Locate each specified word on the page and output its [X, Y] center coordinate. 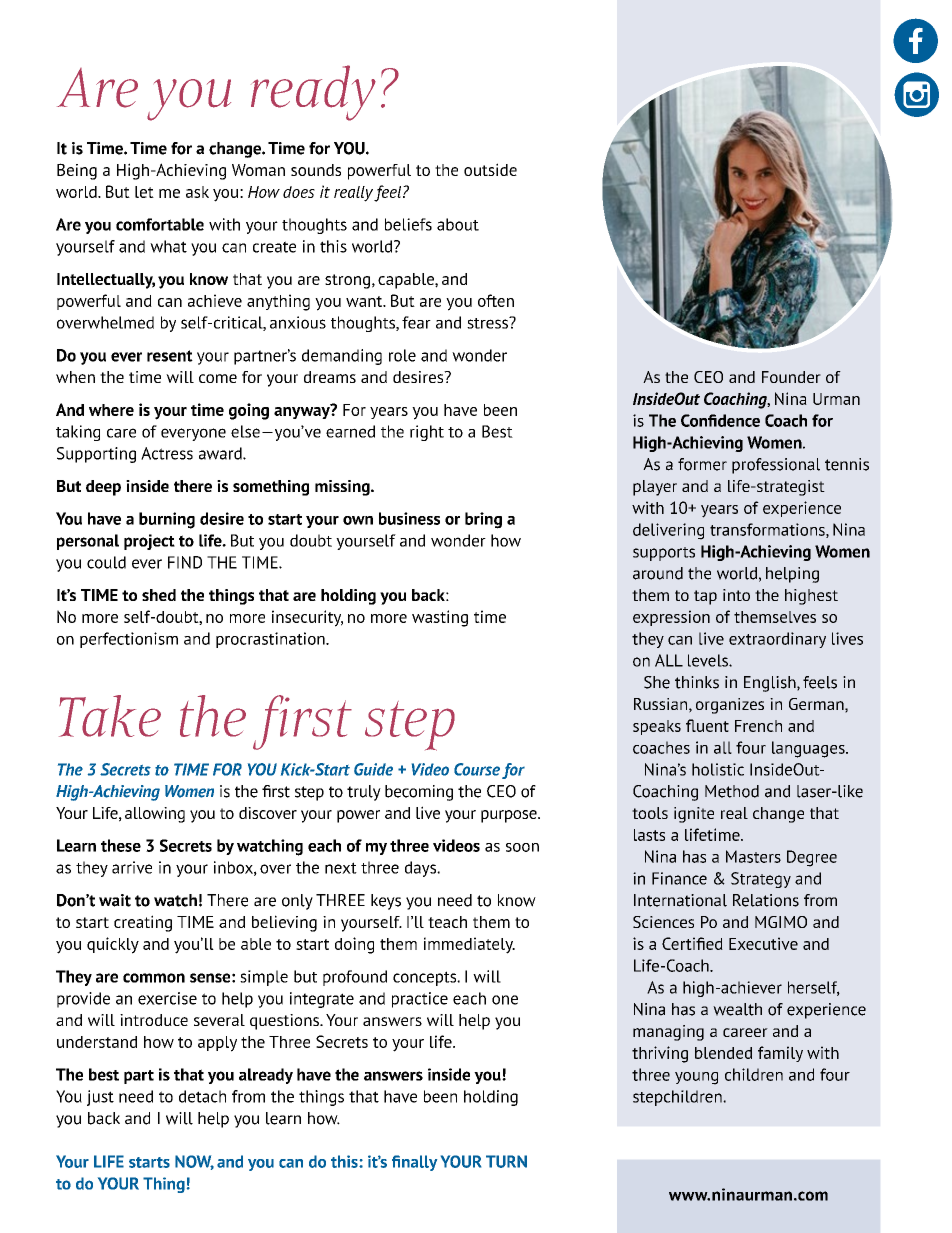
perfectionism [129, 640]
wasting [440, 618]
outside [490, 169]
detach [202, 1096]
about [458, 224]
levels [709, 660]
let [144, 192]
